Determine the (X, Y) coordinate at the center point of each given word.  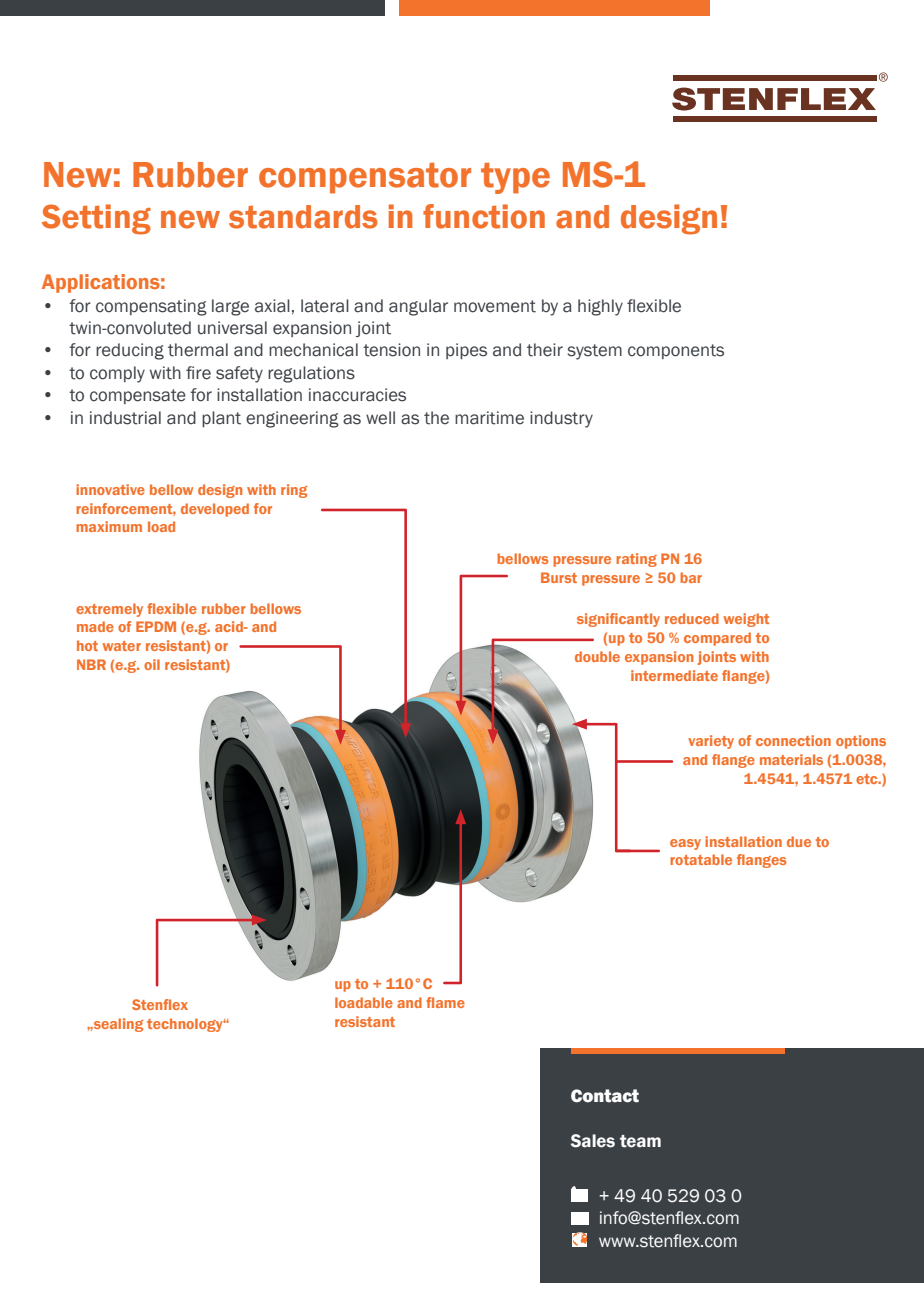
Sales (593, 1141)
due (799, 841)
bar (691, 577)
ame (450, 1004)
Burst (559, 577)
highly (600, 307)
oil (152, 664)
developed (215, 510)
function (484, 216)
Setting (96, 219)
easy (685, 844)
